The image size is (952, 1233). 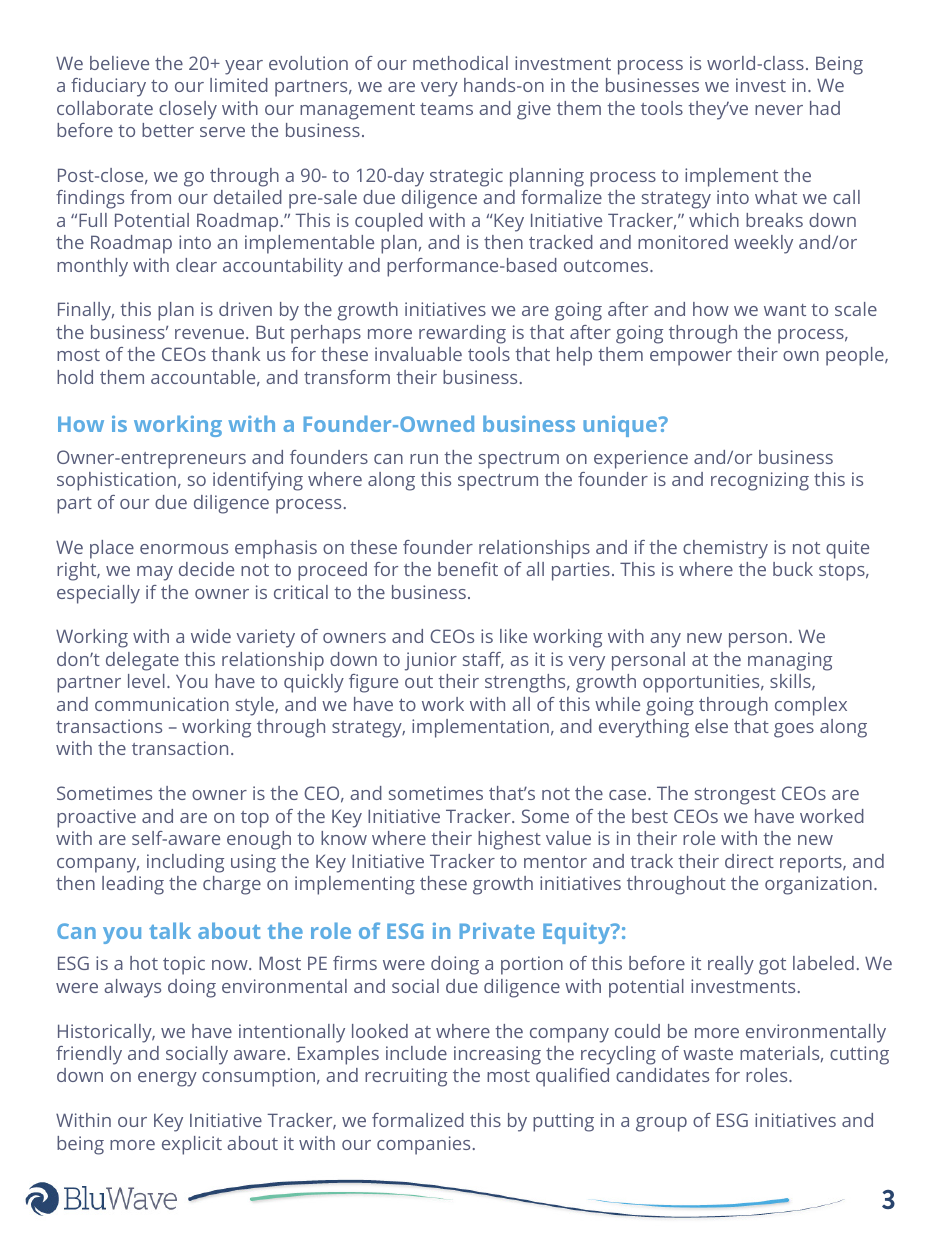 What do you see at coordinates (116, 481) in the image?
I see `sophistication` at bounding box center [116, 481].
